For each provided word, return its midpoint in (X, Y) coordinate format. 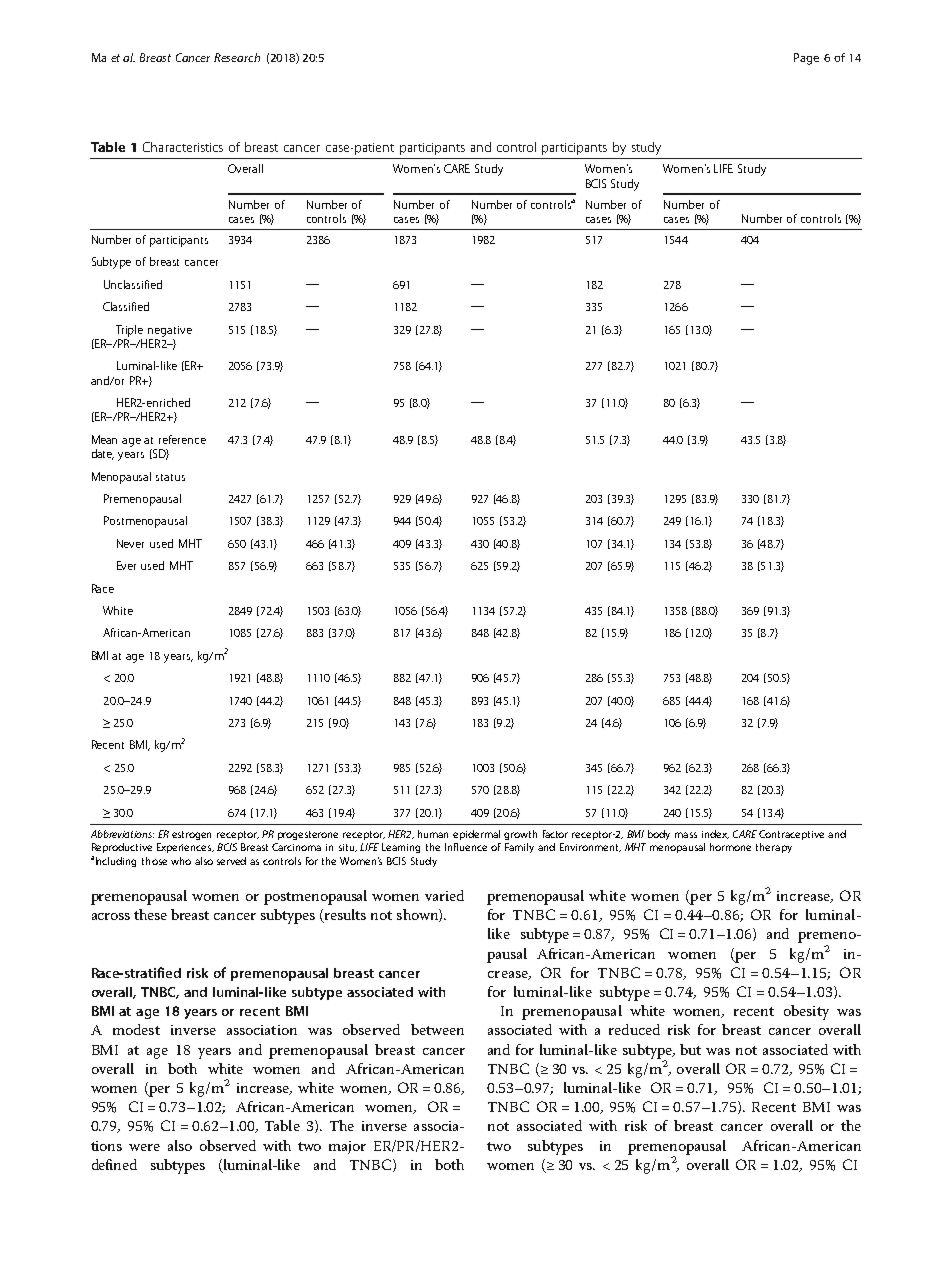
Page (806, 59)
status (170, 477)
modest (136, 1029)
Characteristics (183, 147)
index (715, 834)
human (433, 834)
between (437, 1029)
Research (237, 57)
